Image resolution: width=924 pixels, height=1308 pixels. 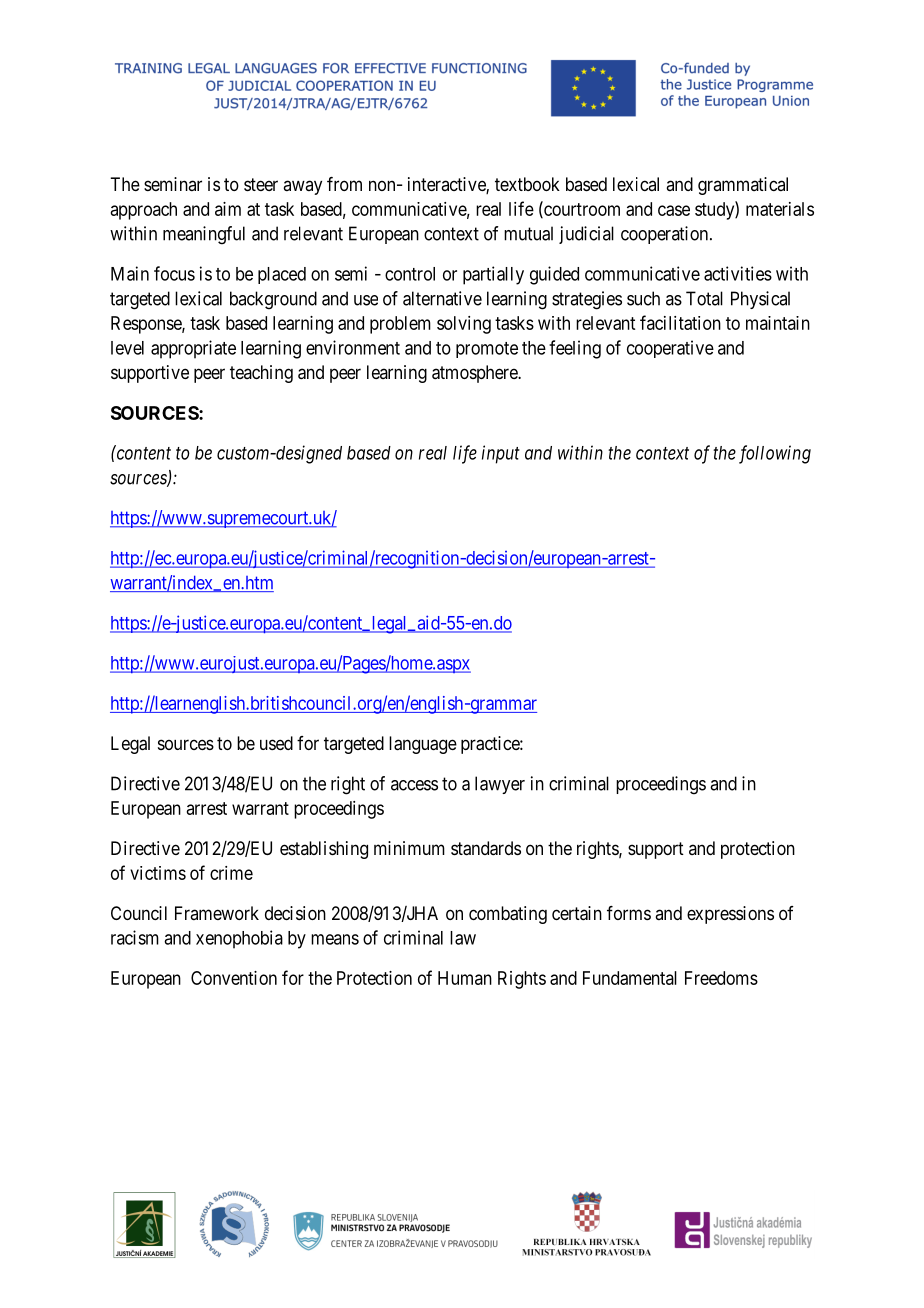 What do you see at coordinates (261, 374) in the screenshot?
I see `teaching` at bounding box center [261, 374].
